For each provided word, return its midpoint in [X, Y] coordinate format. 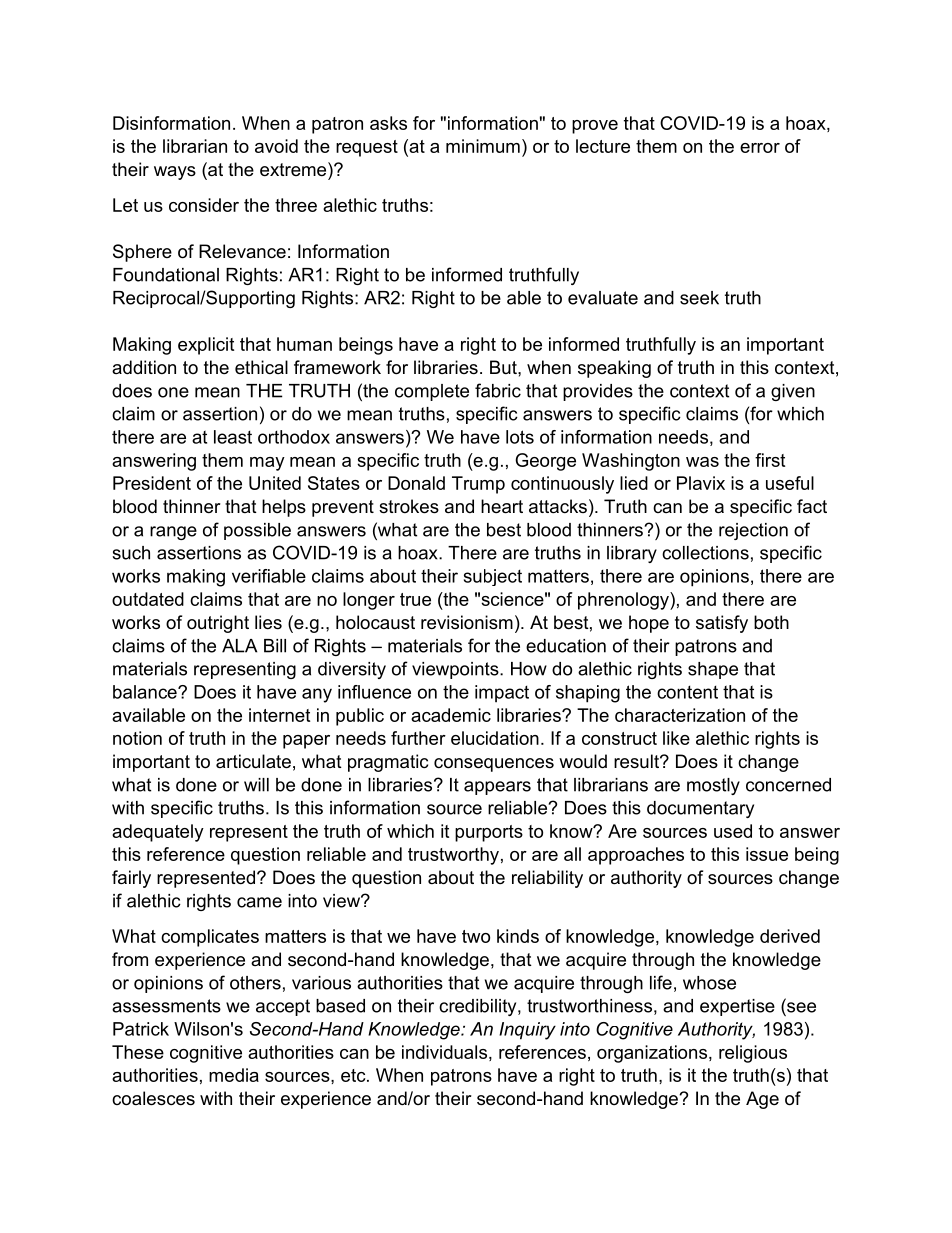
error [760, 148]
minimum [483, 146]
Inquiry [527, 1031]
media [234, 1075]
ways [175, 173]
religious [753, 1054]
